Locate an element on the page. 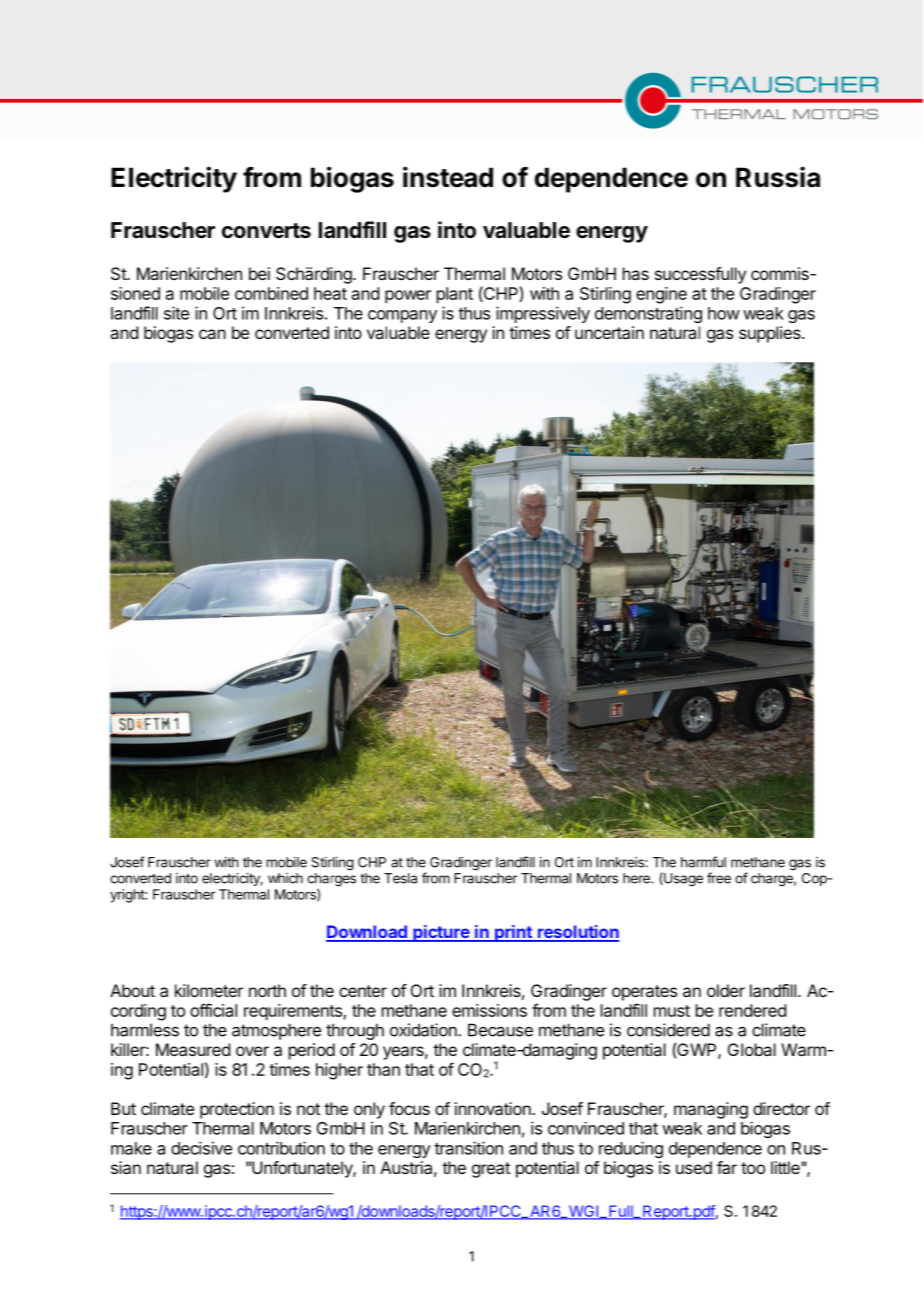  instead is located at coordinates (448, 177).
